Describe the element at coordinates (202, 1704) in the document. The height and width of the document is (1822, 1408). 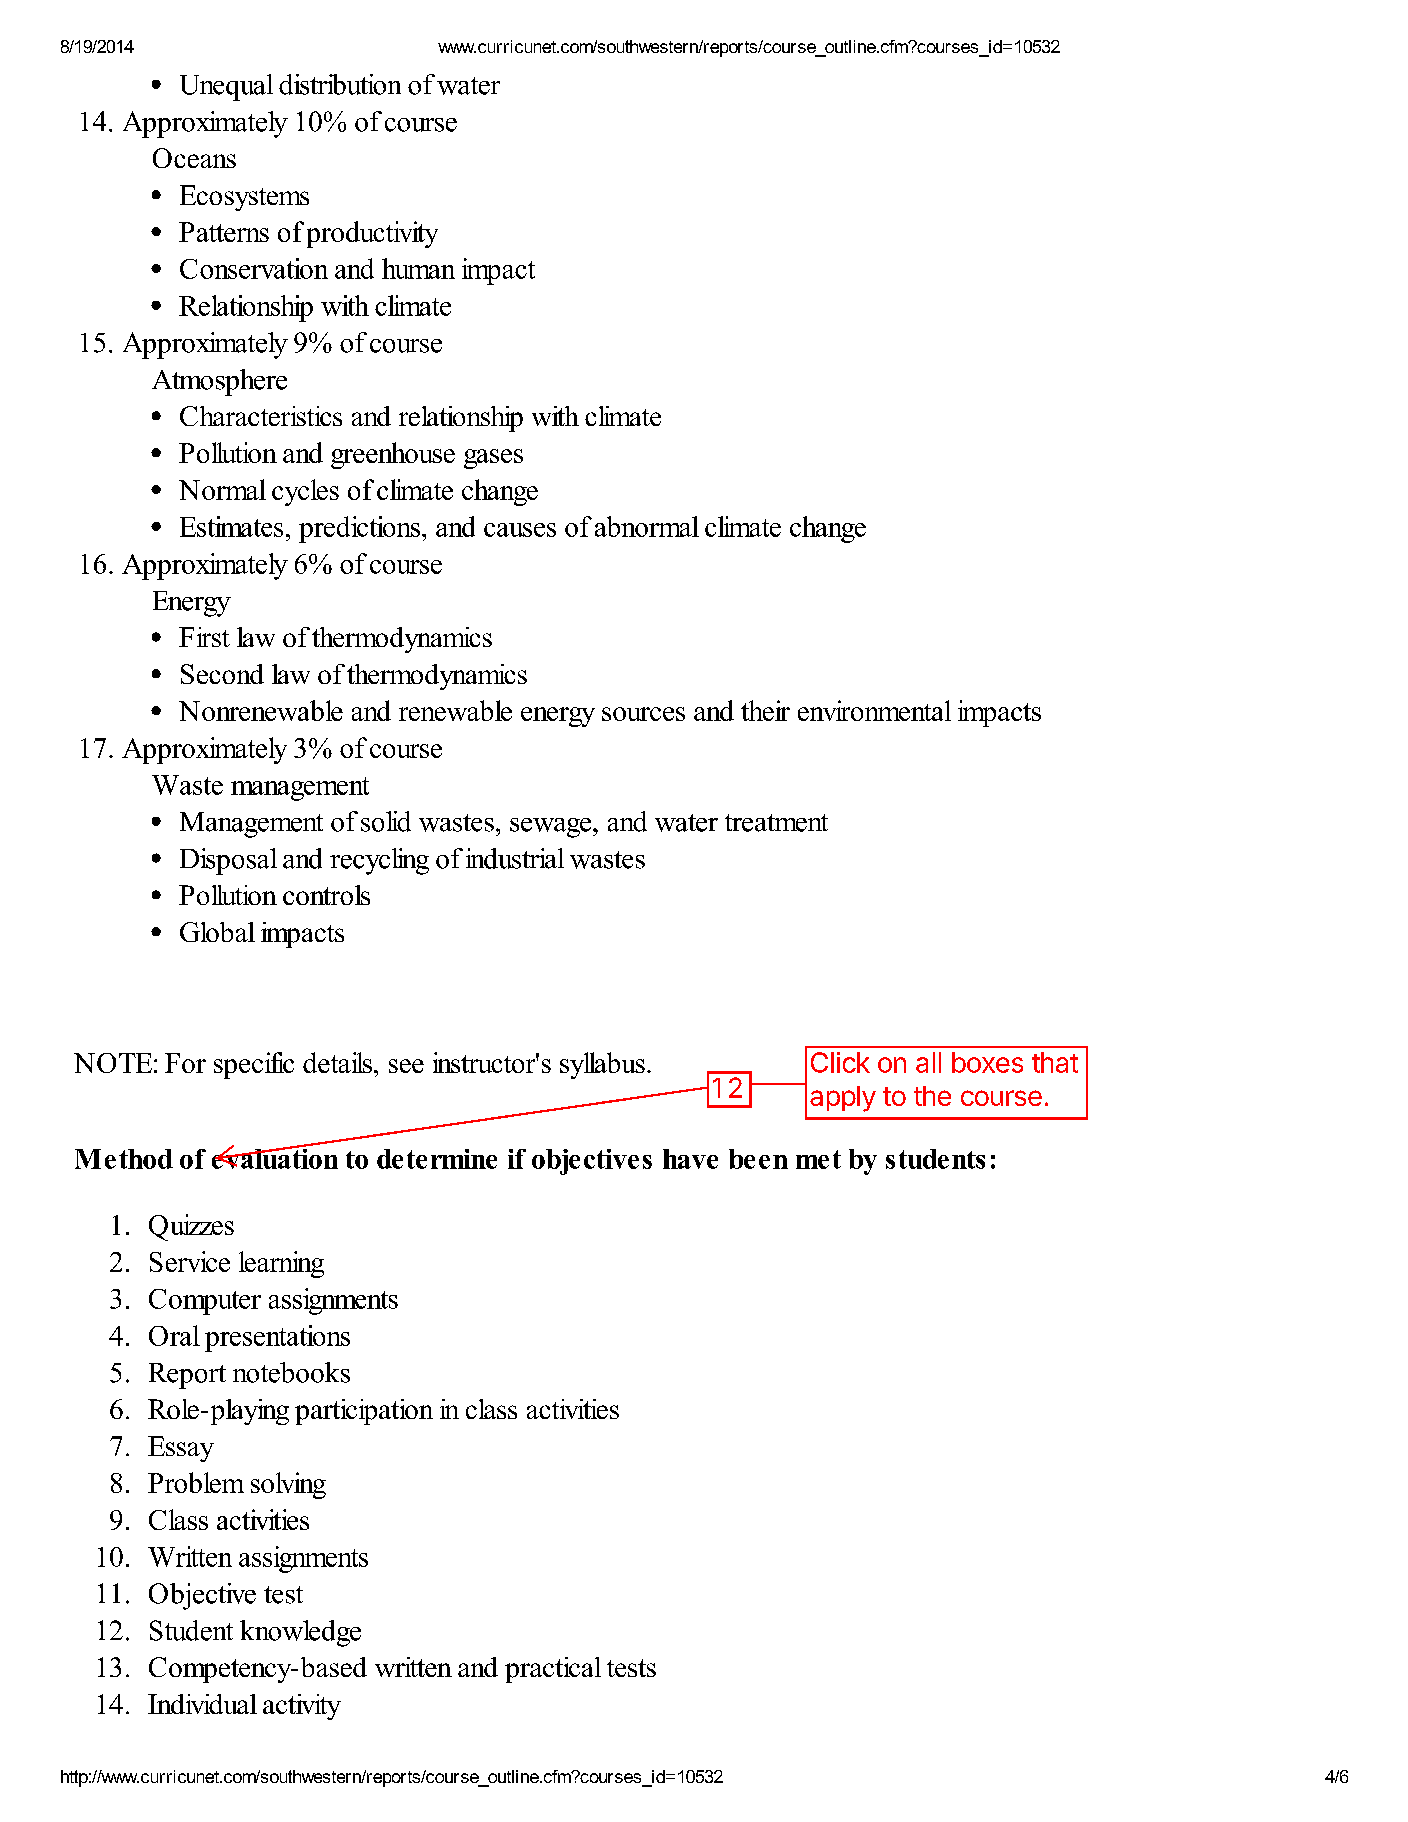
I see `Individual` at that location.
